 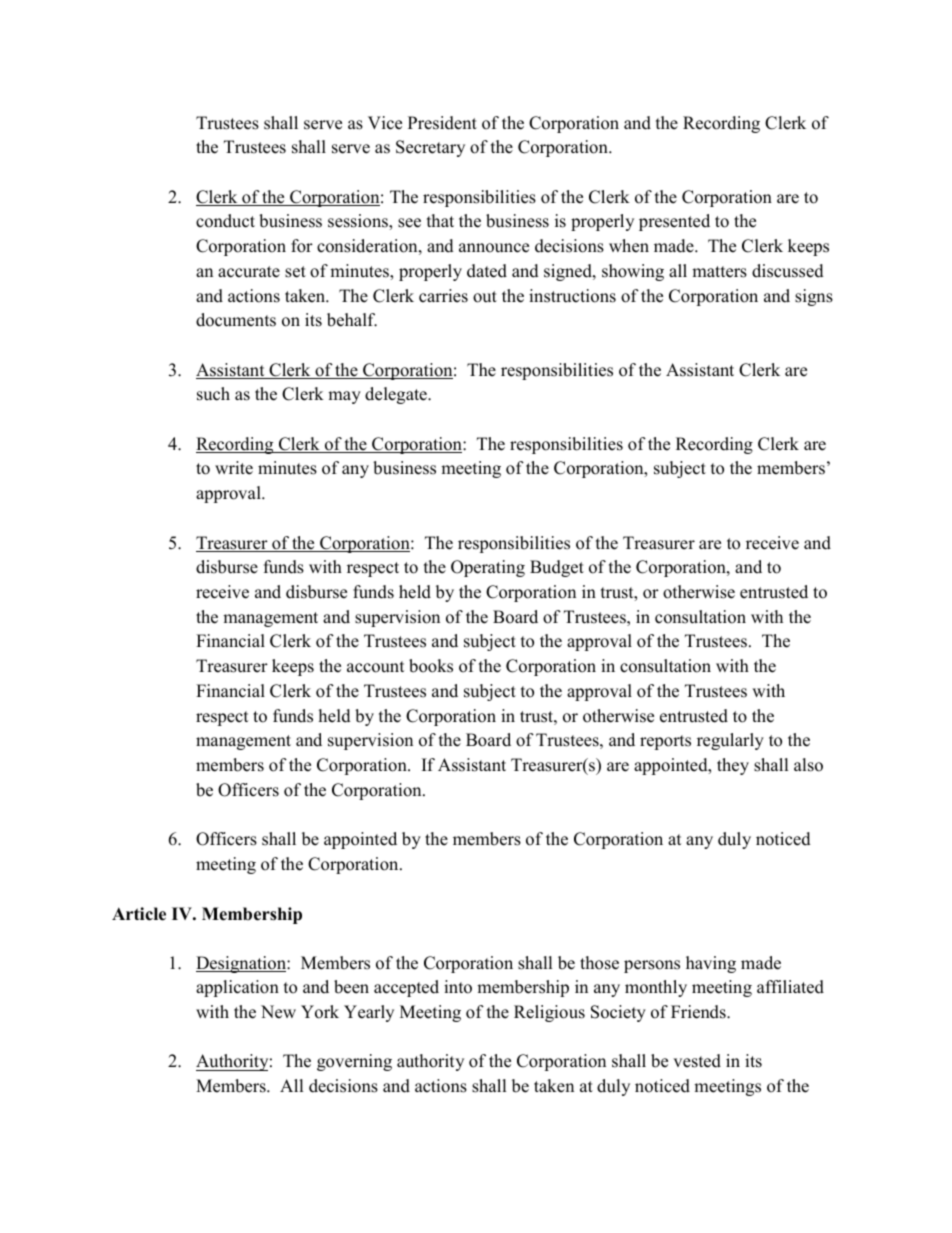 I want to click on delegate, so click(x=397, y=395).
